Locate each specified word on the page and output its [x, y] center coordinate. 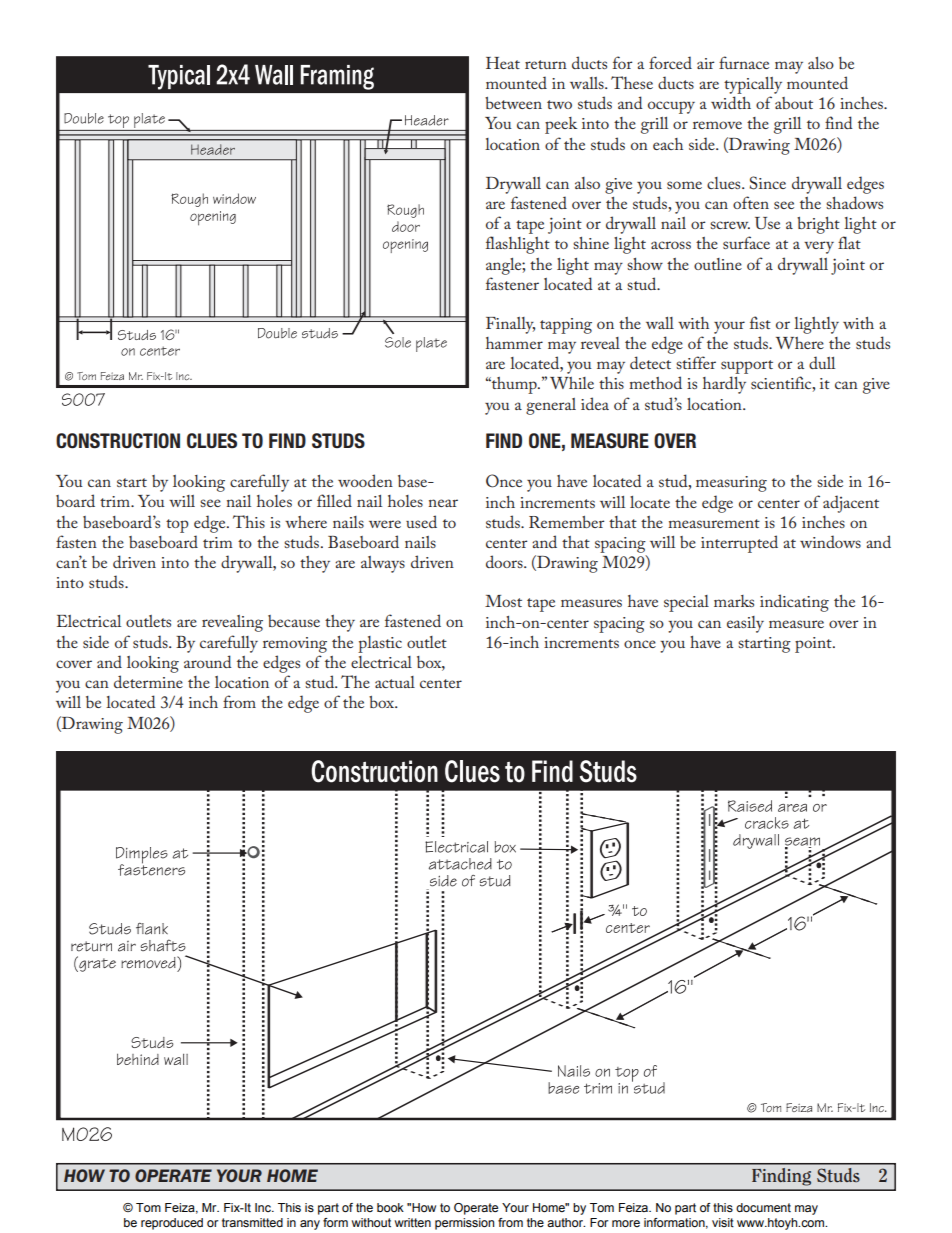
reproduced [172, 1224]
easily [745, 624]
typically [753, 85]
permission [464, 1224]
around [208, 661]
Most [503, 601]
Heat [503, 63]
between [513, 103]
